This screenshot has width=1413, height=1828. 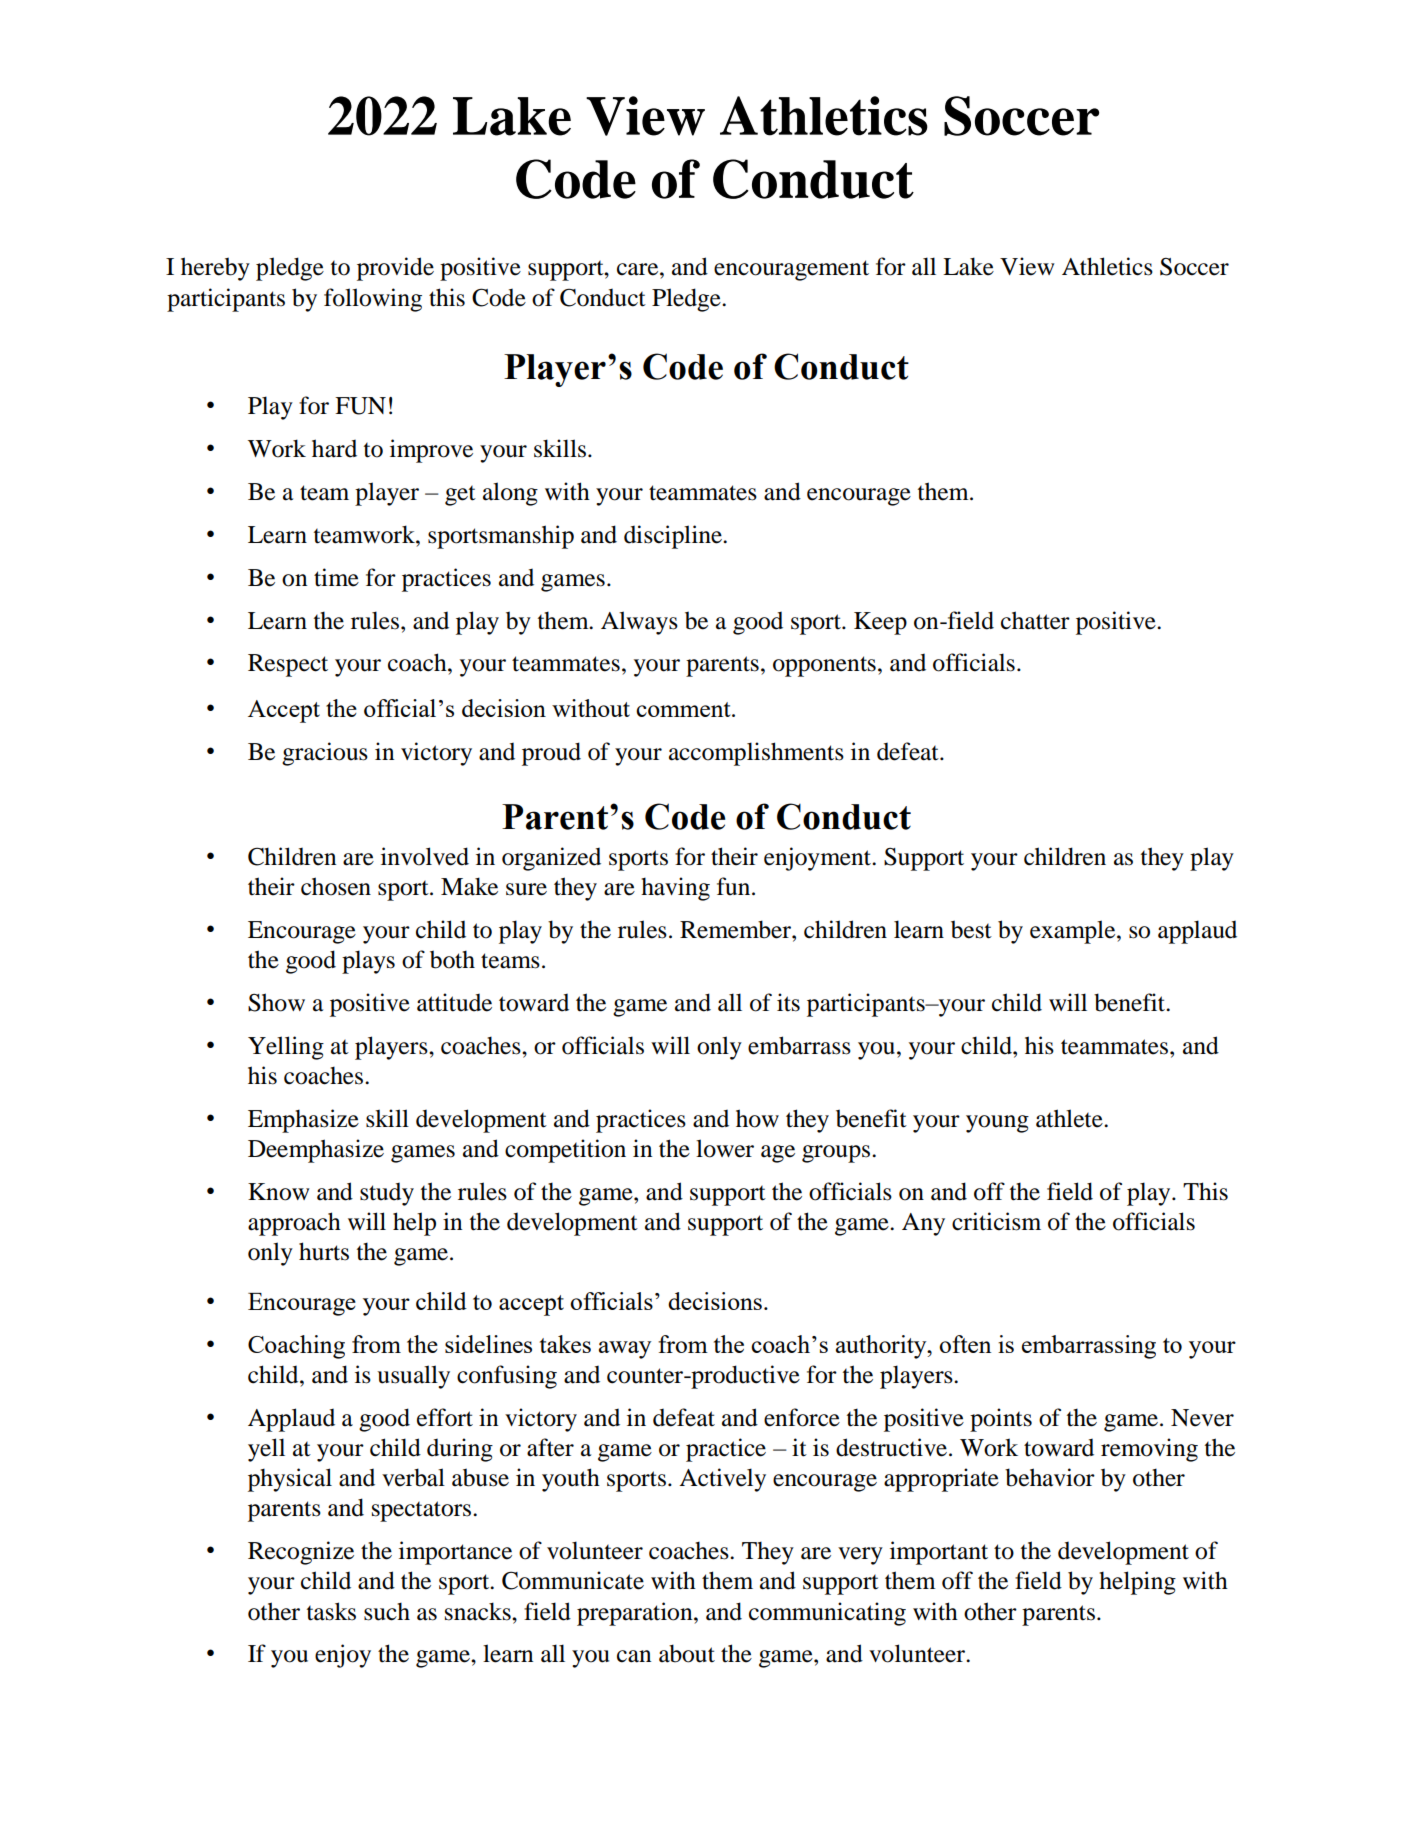 What do you see at coordinates (996, 1221) in the screenshot?
I see `criticism` at bounding box center [996, 1221].
